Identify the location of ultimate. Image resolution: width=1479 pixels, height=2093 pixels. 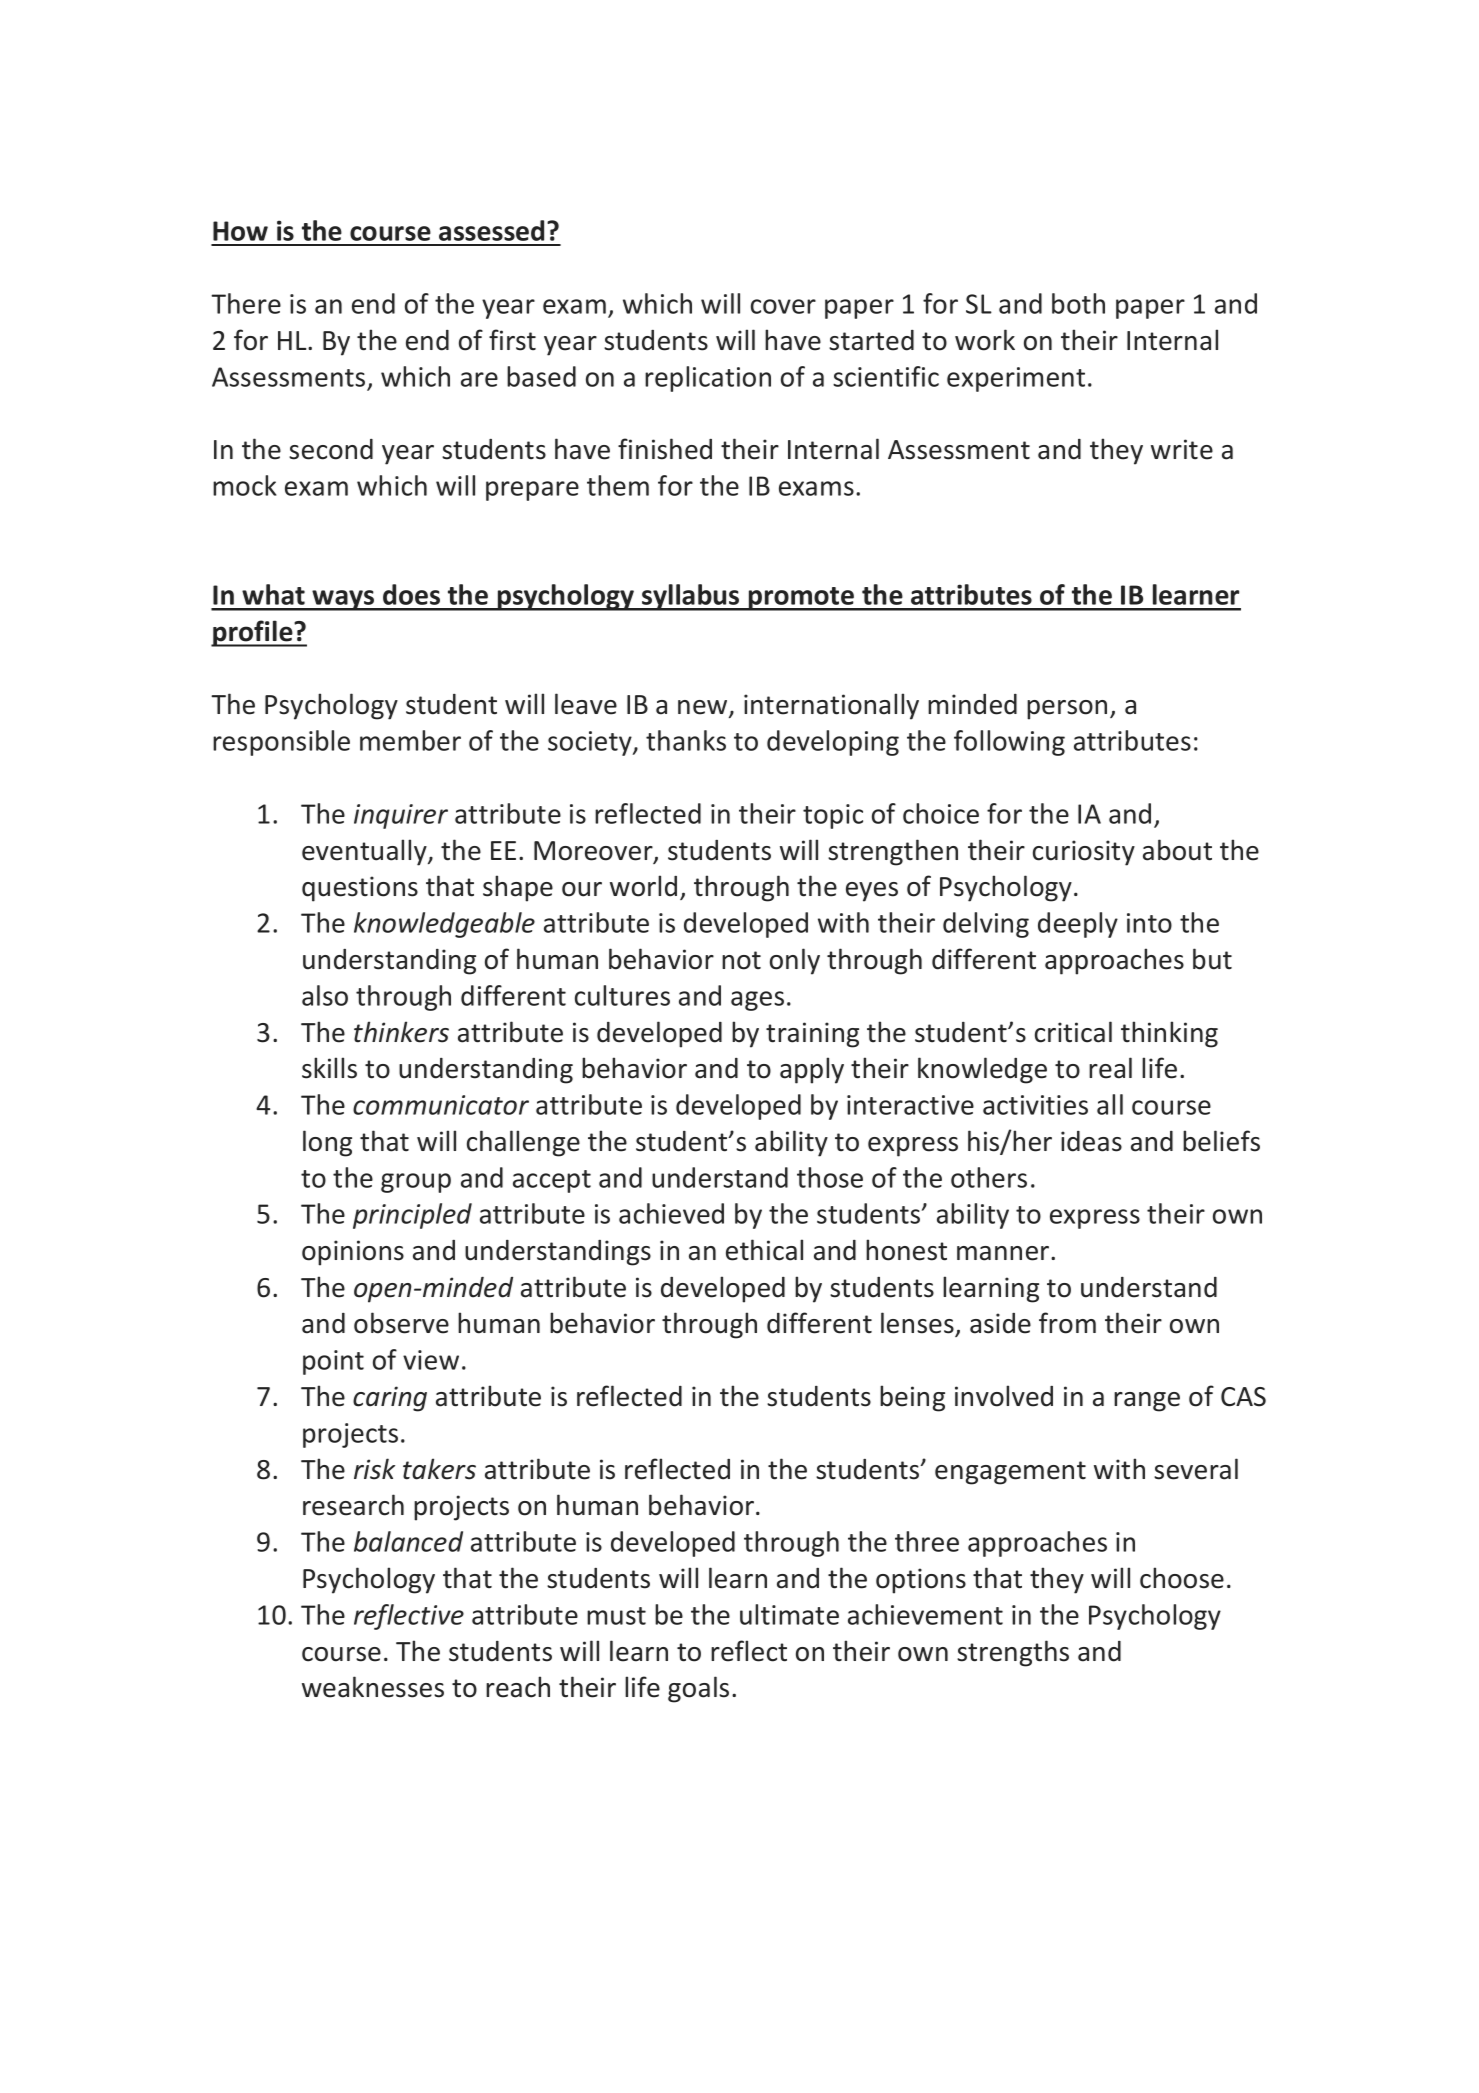
(789, 1614).
